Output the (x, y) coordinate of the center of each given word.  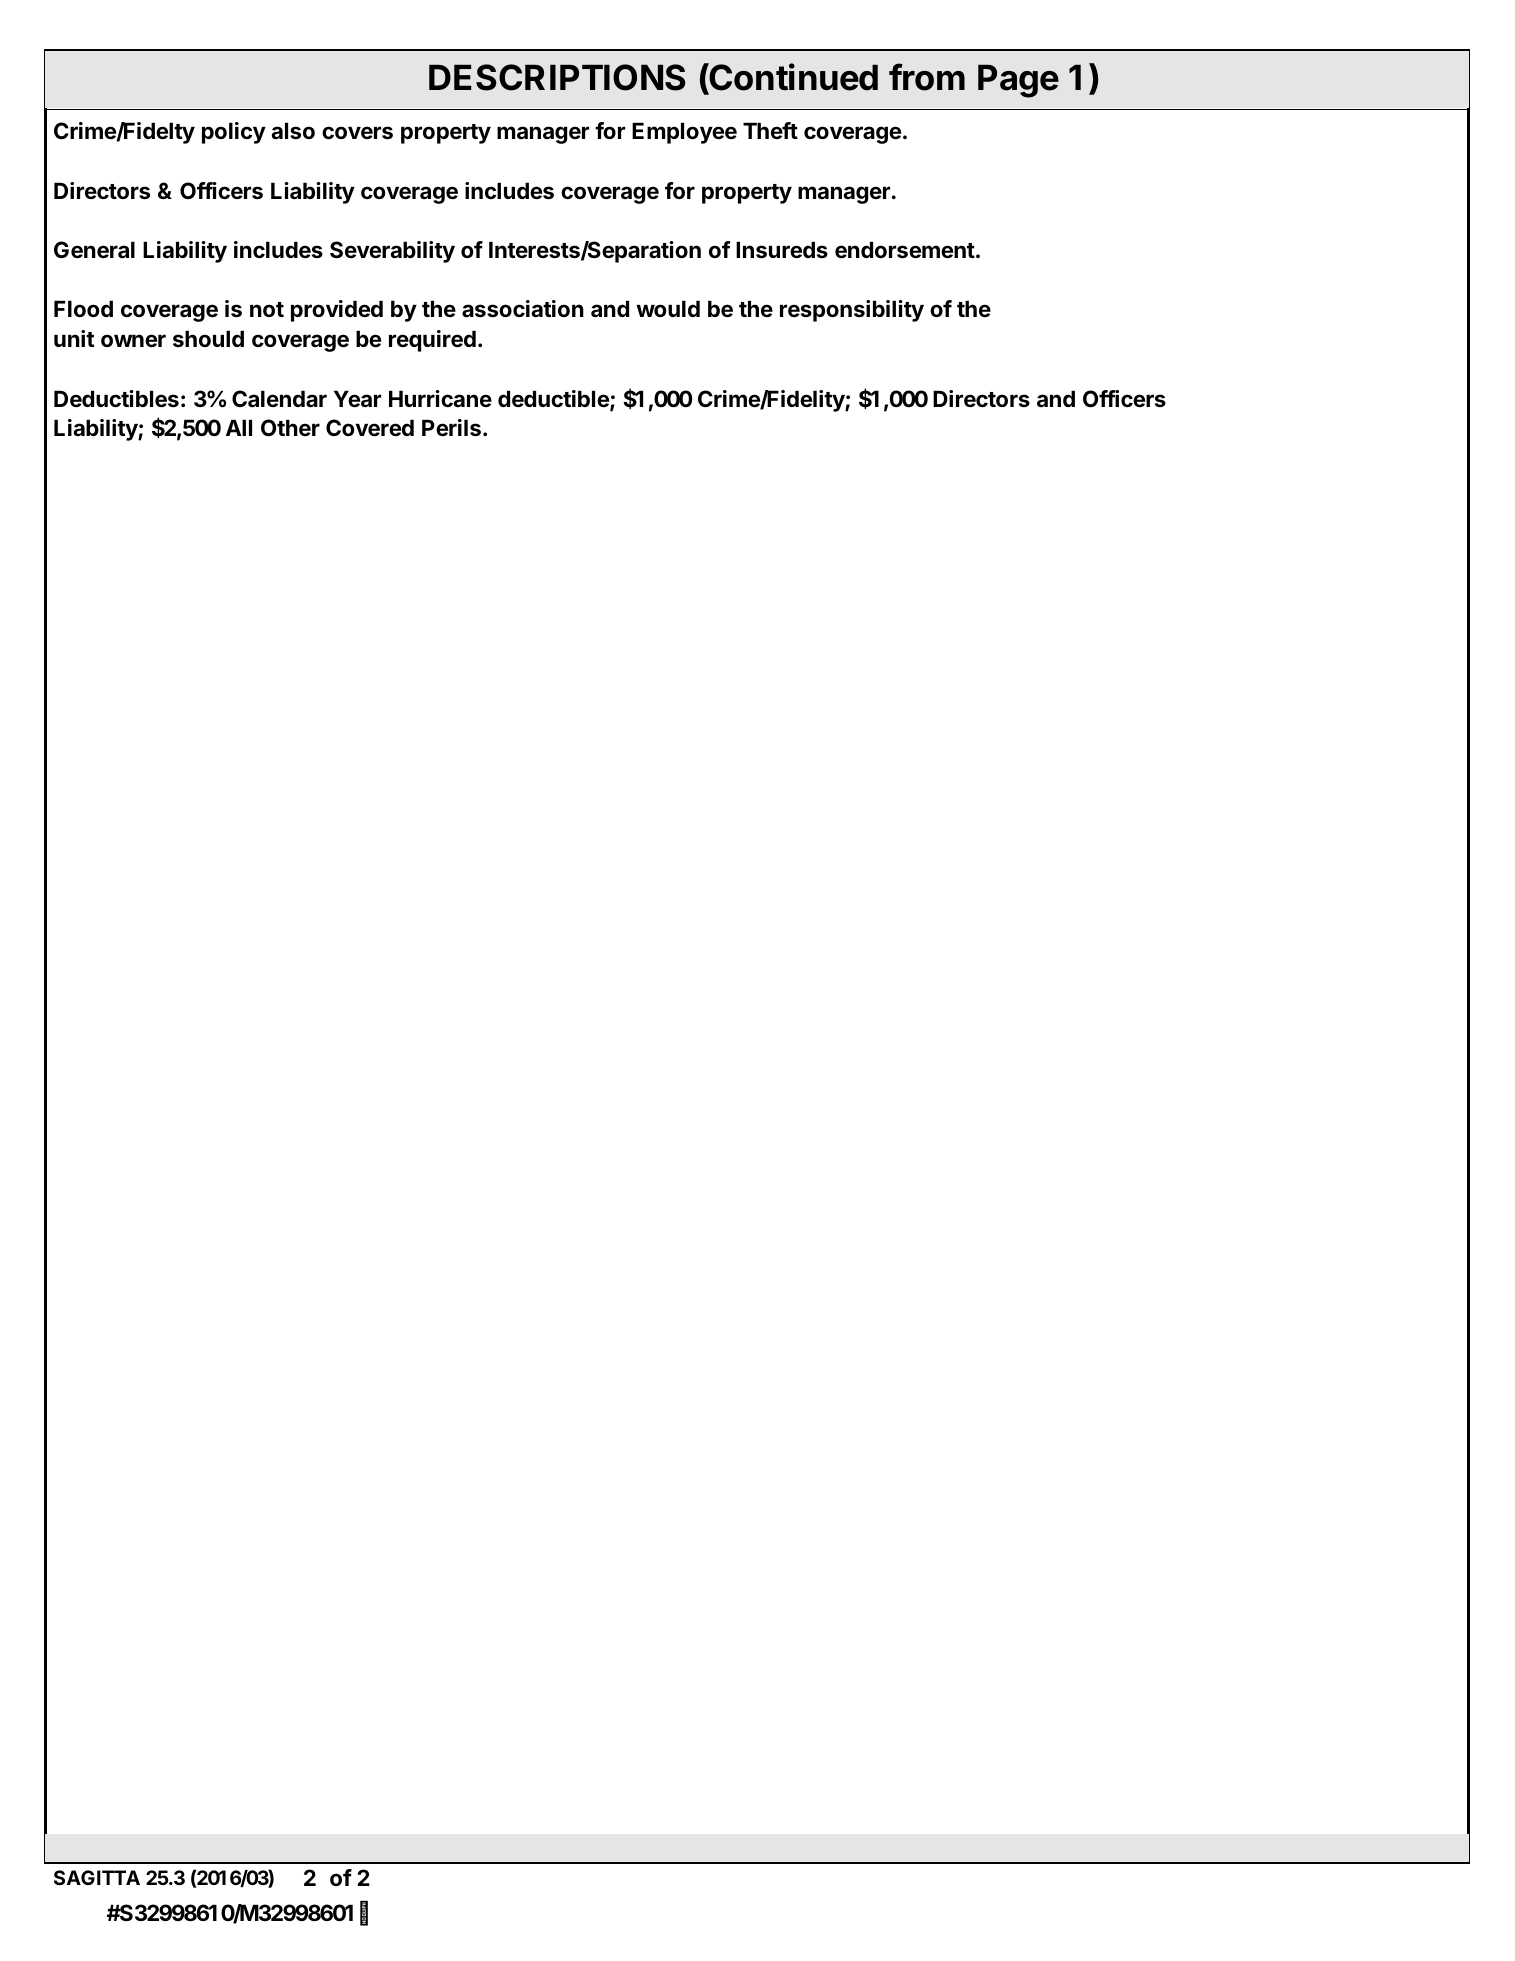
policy (234, 133)
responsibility (852, 311)
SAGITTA (97, 1877)
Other (290, 428)
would (668, 308)
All (239, 427)
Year (357, 399)
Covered (370, 428)
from (927, 77)
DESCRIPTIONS (557, 77)
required (432, 341)
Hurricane (440, 399)
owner (133, 341)
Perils (451, 428)
